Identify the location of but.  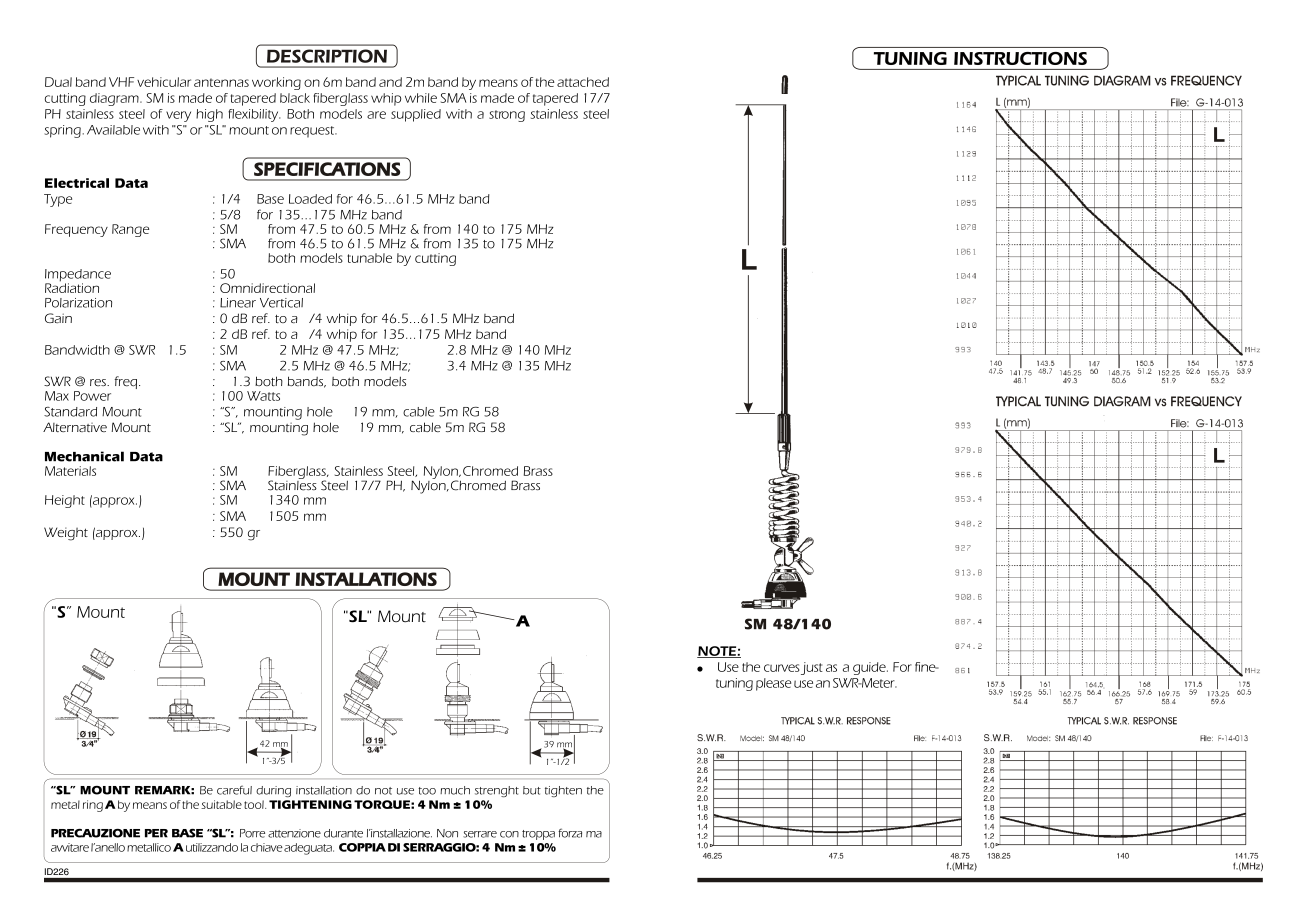
(532, 790).
